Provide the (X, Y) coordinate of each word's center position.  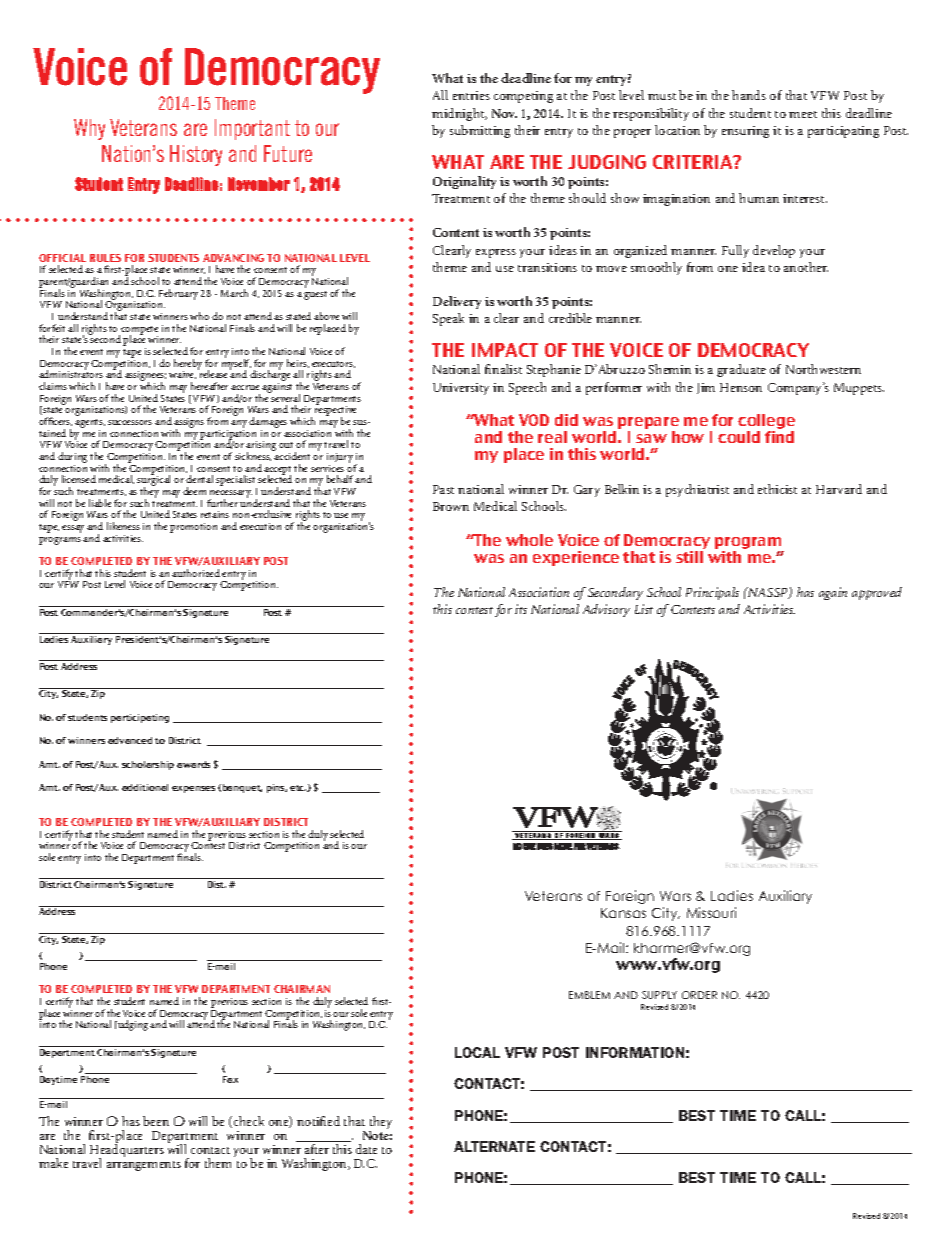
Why (89, 129)
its (521, 609)
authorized (196, 573)
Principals (712, 593)
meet (803, 114)
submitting (480, 131)
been (156, 1121)
